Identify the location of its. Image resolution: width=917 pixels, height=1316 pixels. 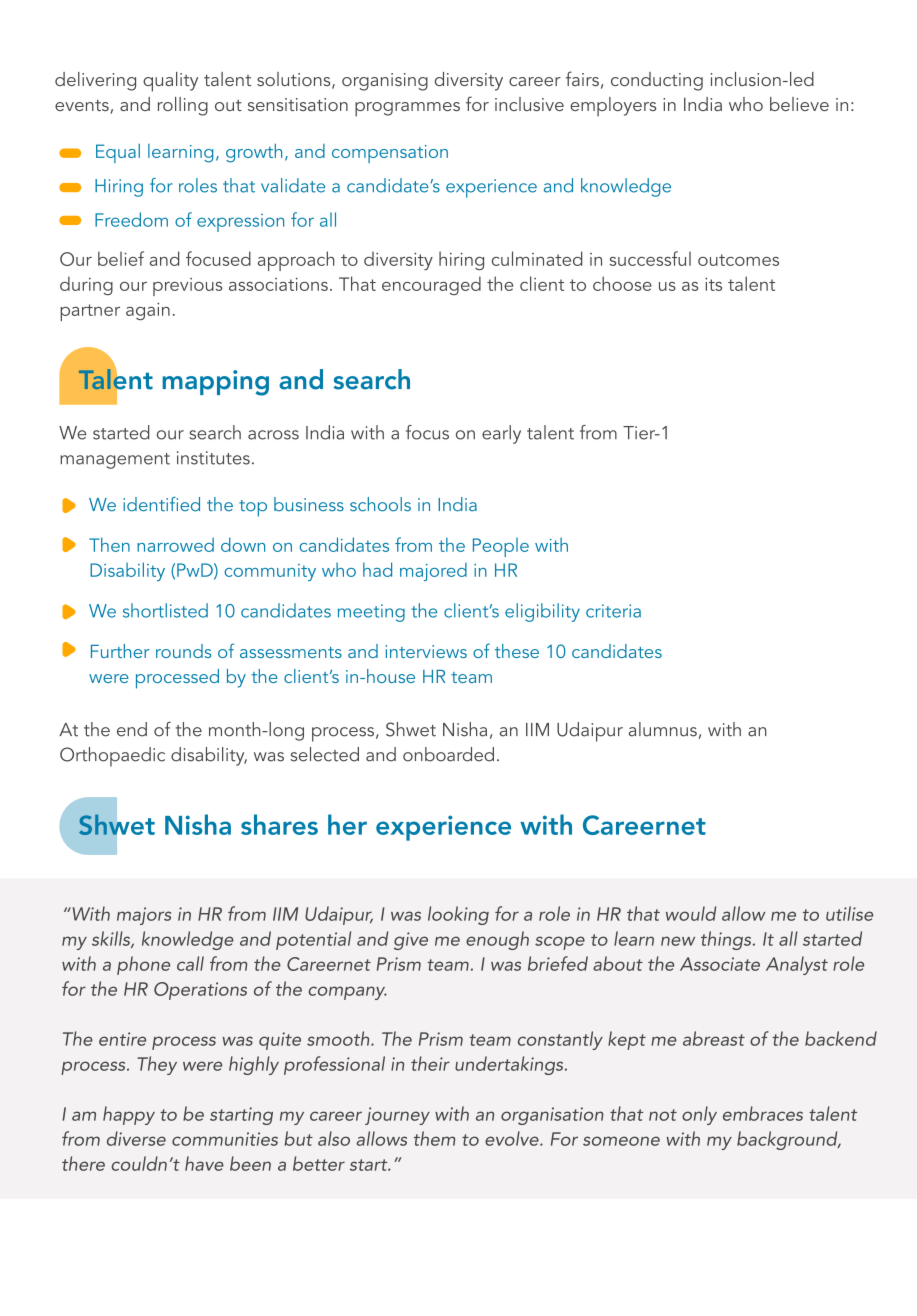
(713, 284).
